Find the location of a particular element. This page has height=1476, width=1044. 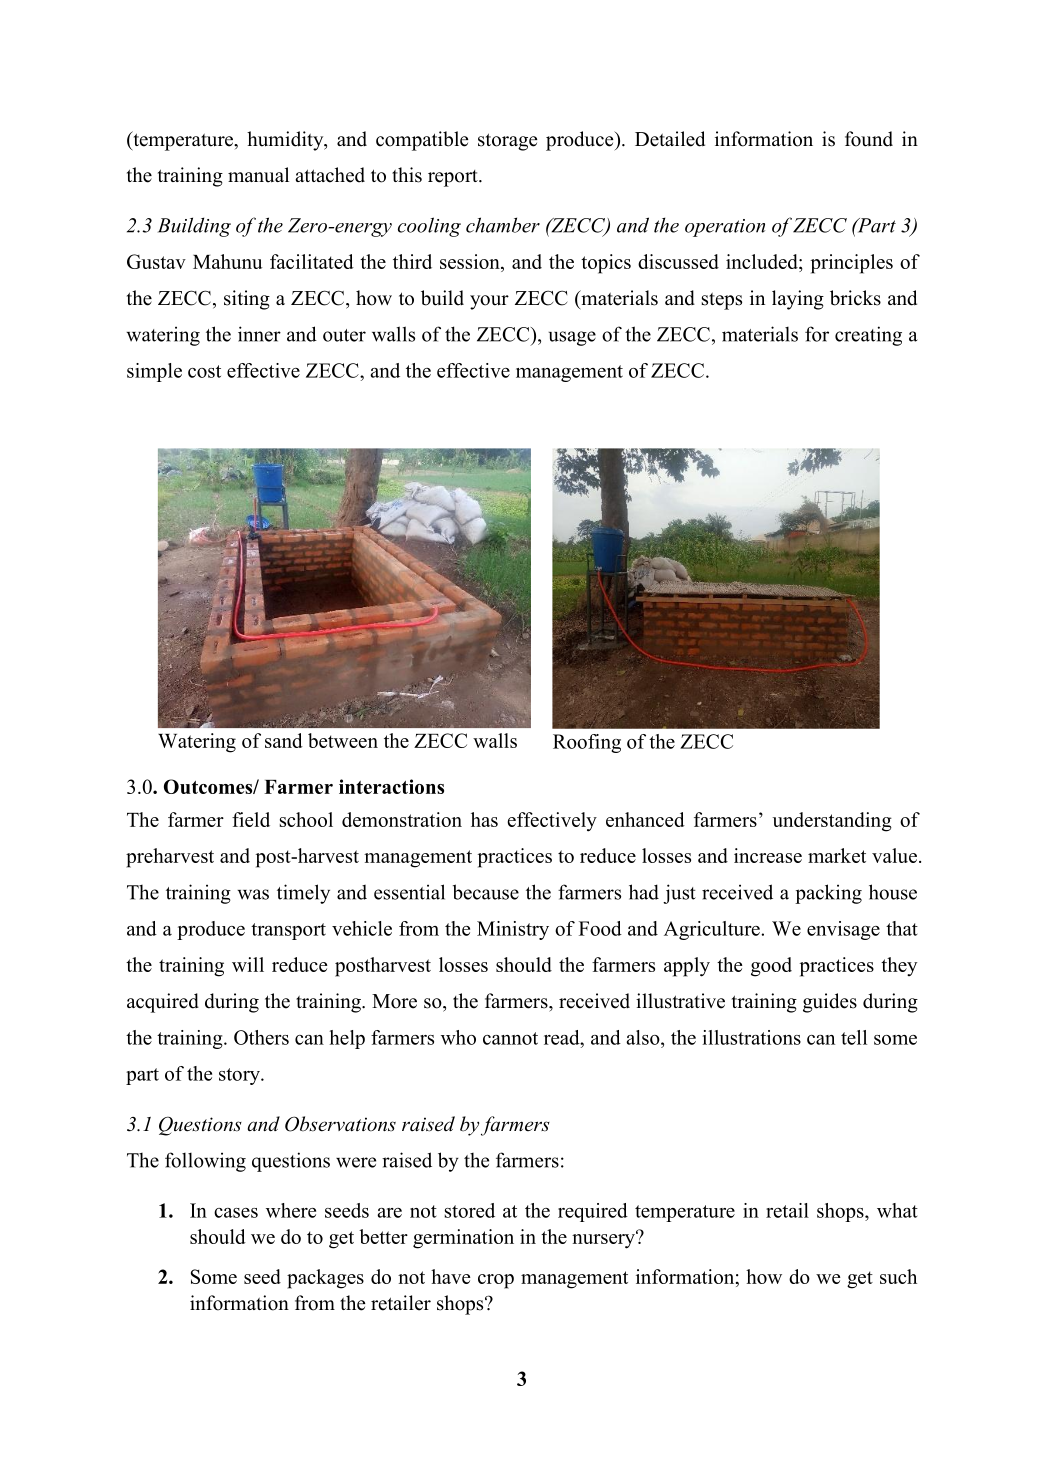

manual is located at coordinates (258, 175).
